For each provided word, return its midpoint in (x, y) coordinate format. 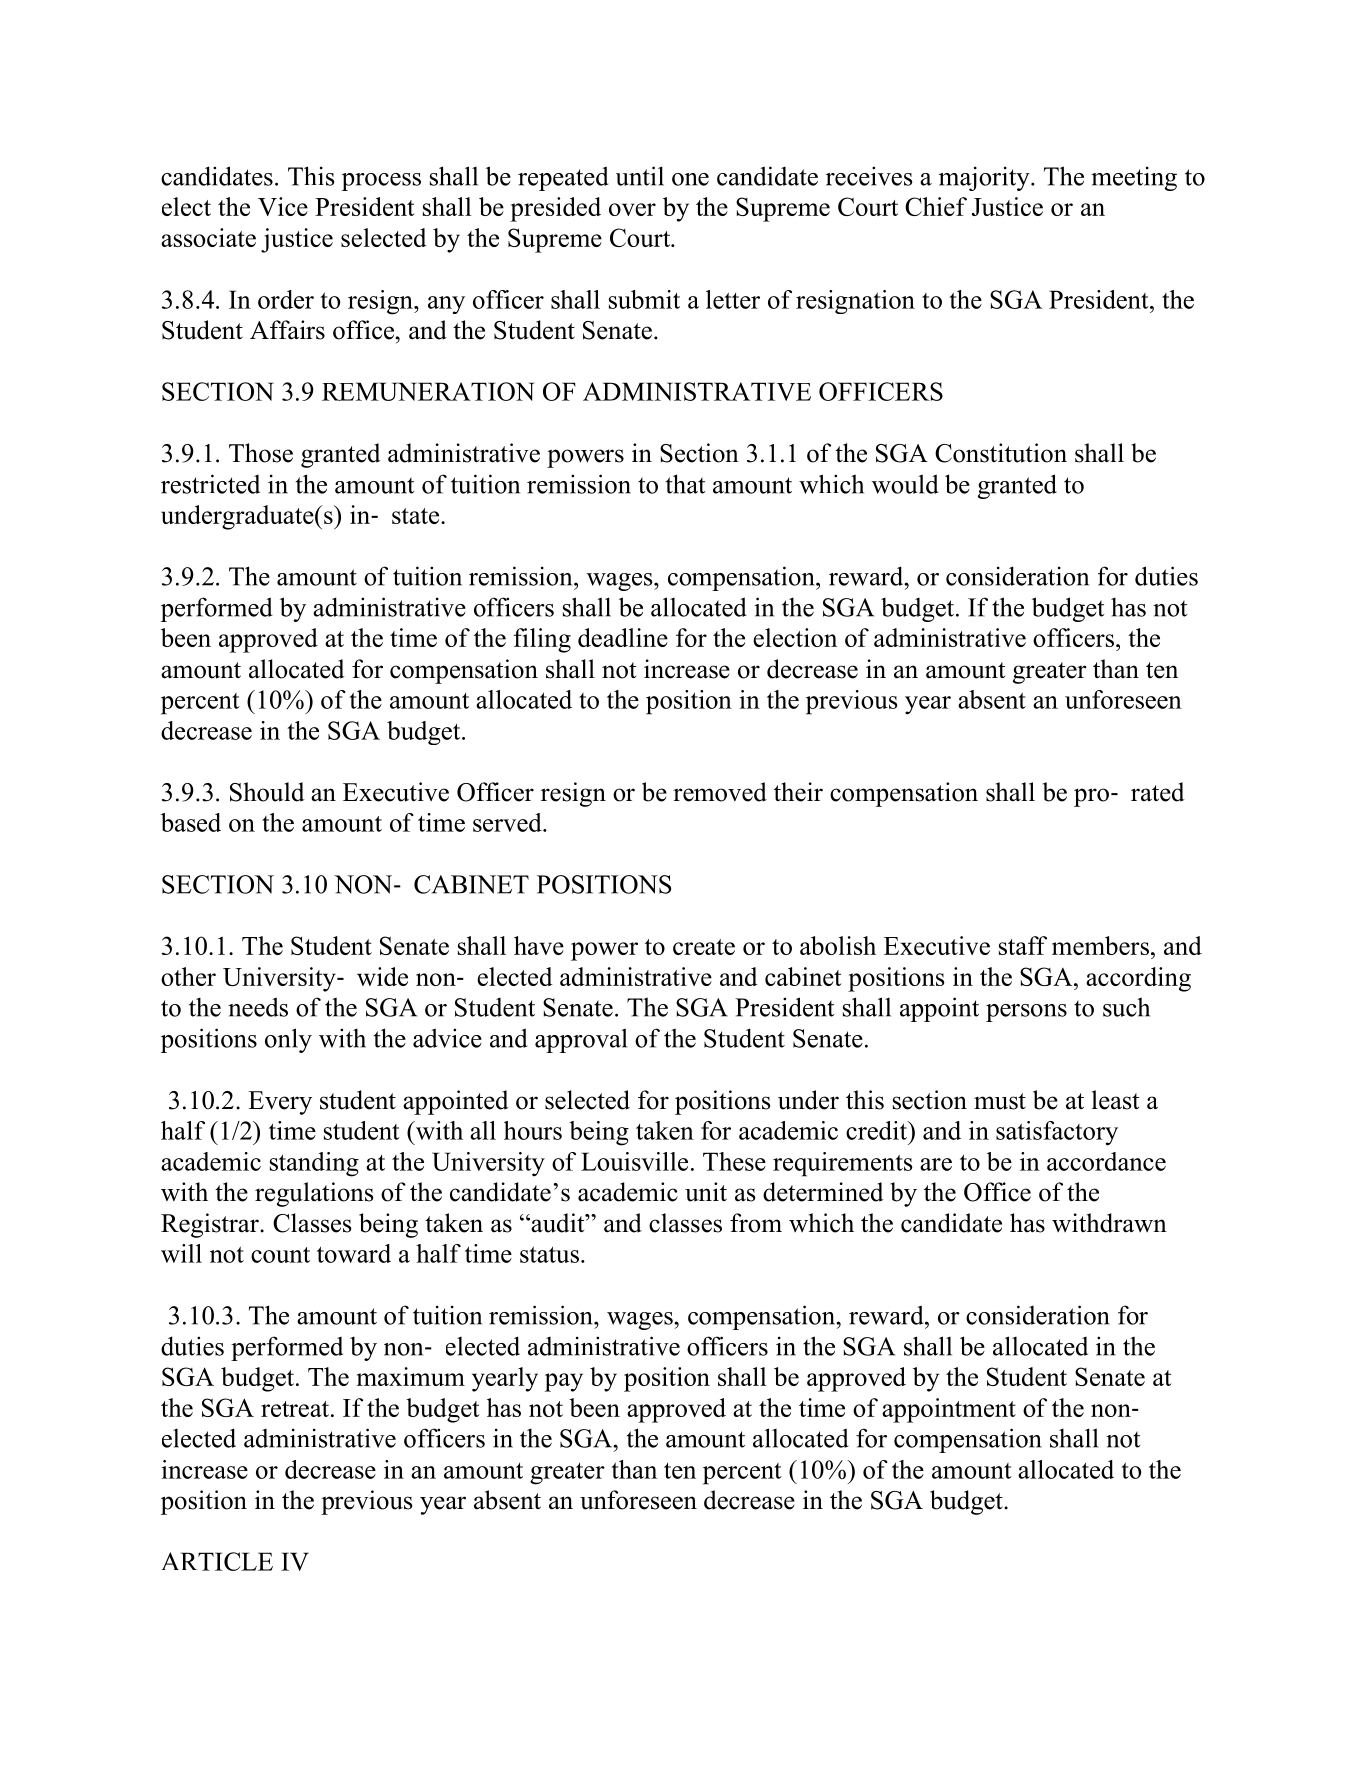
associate (208, 237)
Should (267, 792)
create (704, 947)
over (632, 209)
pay (564, 1382)
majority (985, 178)
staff (1023, 945)
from (756, 1223)
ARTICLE (217, 1561)
